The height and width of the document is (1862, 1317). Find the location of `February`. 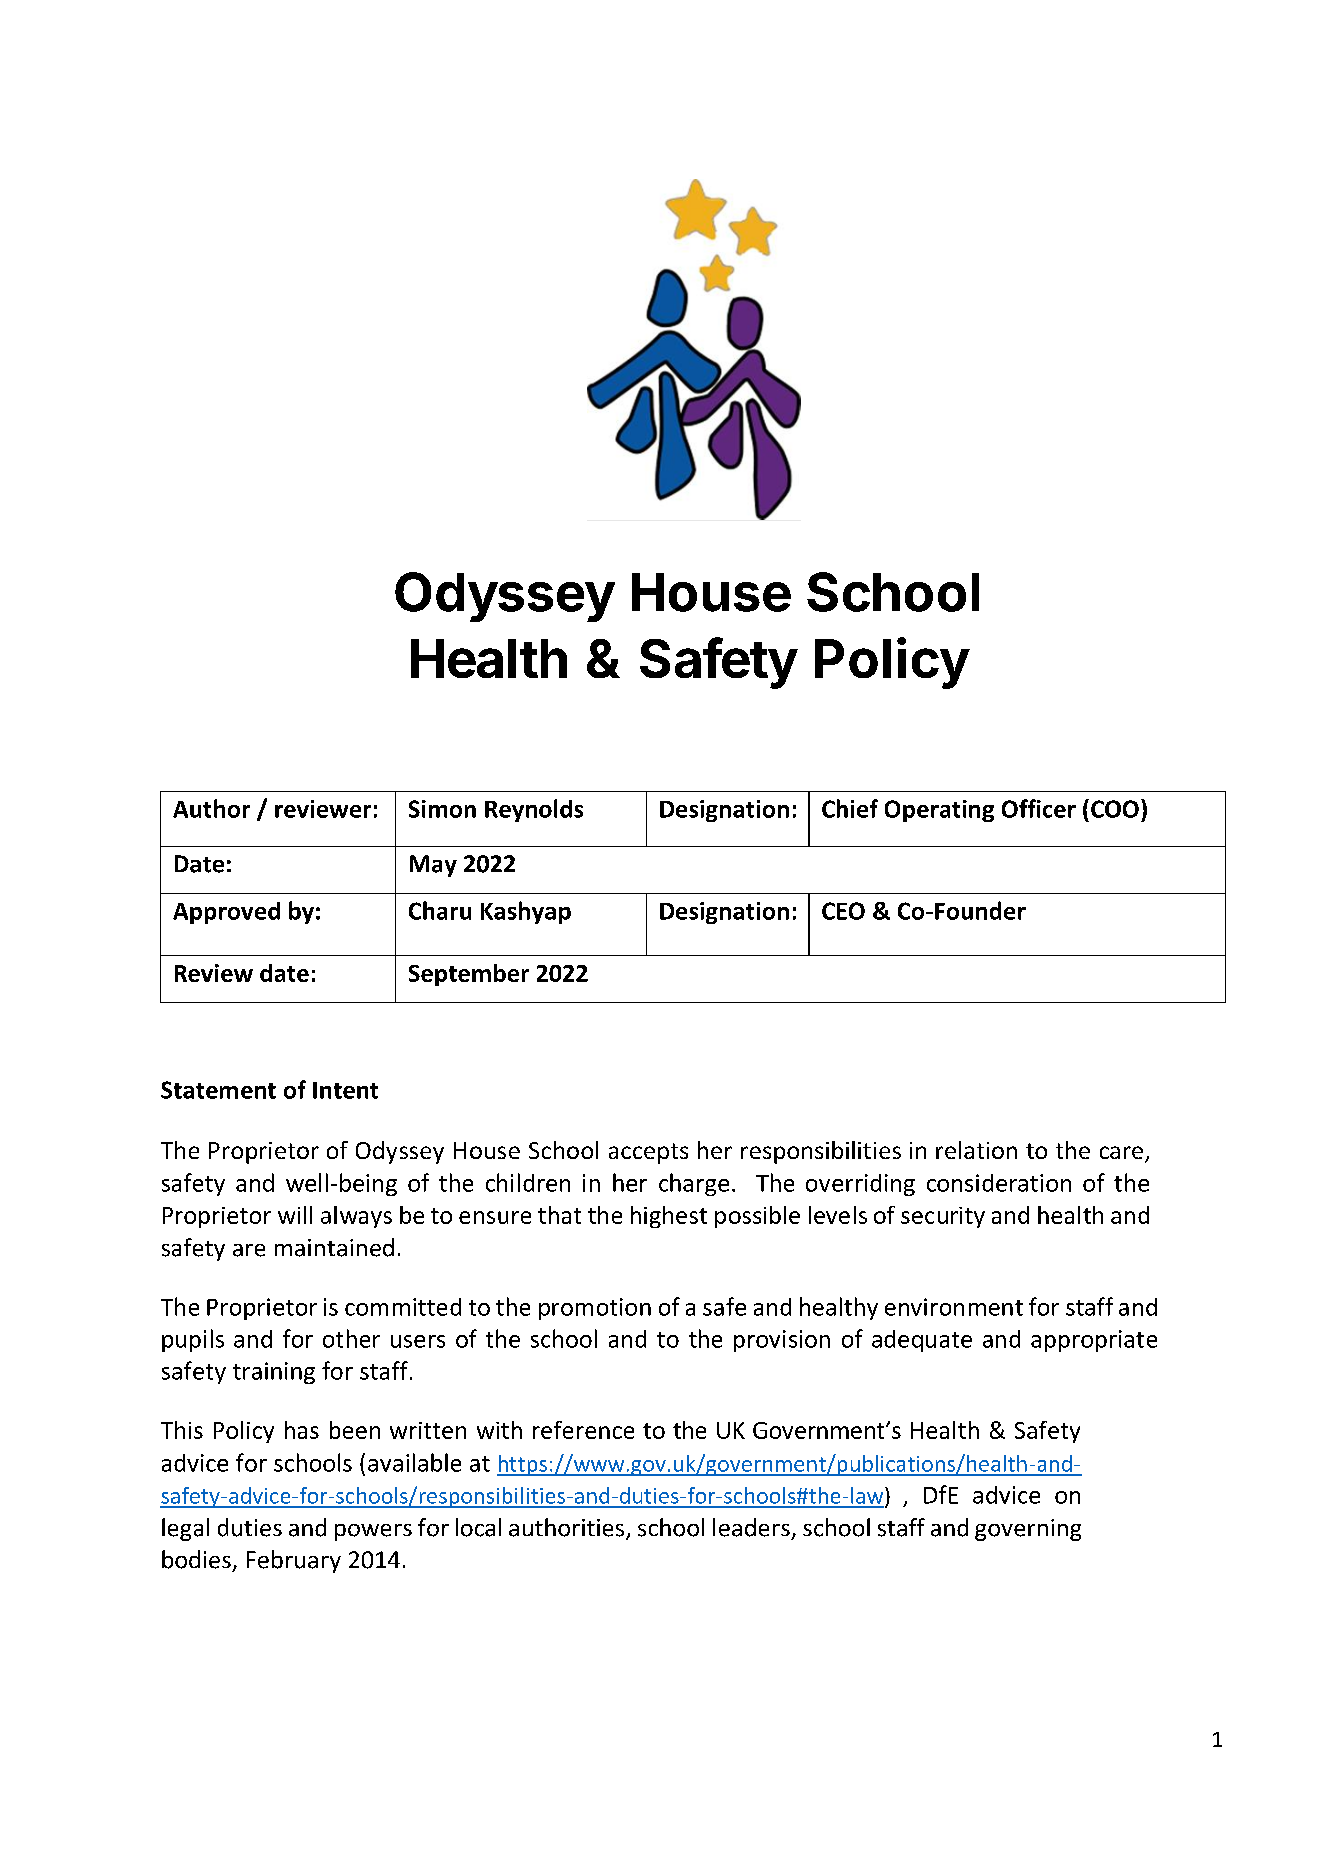

February is located at coordinates (294, 1561).
